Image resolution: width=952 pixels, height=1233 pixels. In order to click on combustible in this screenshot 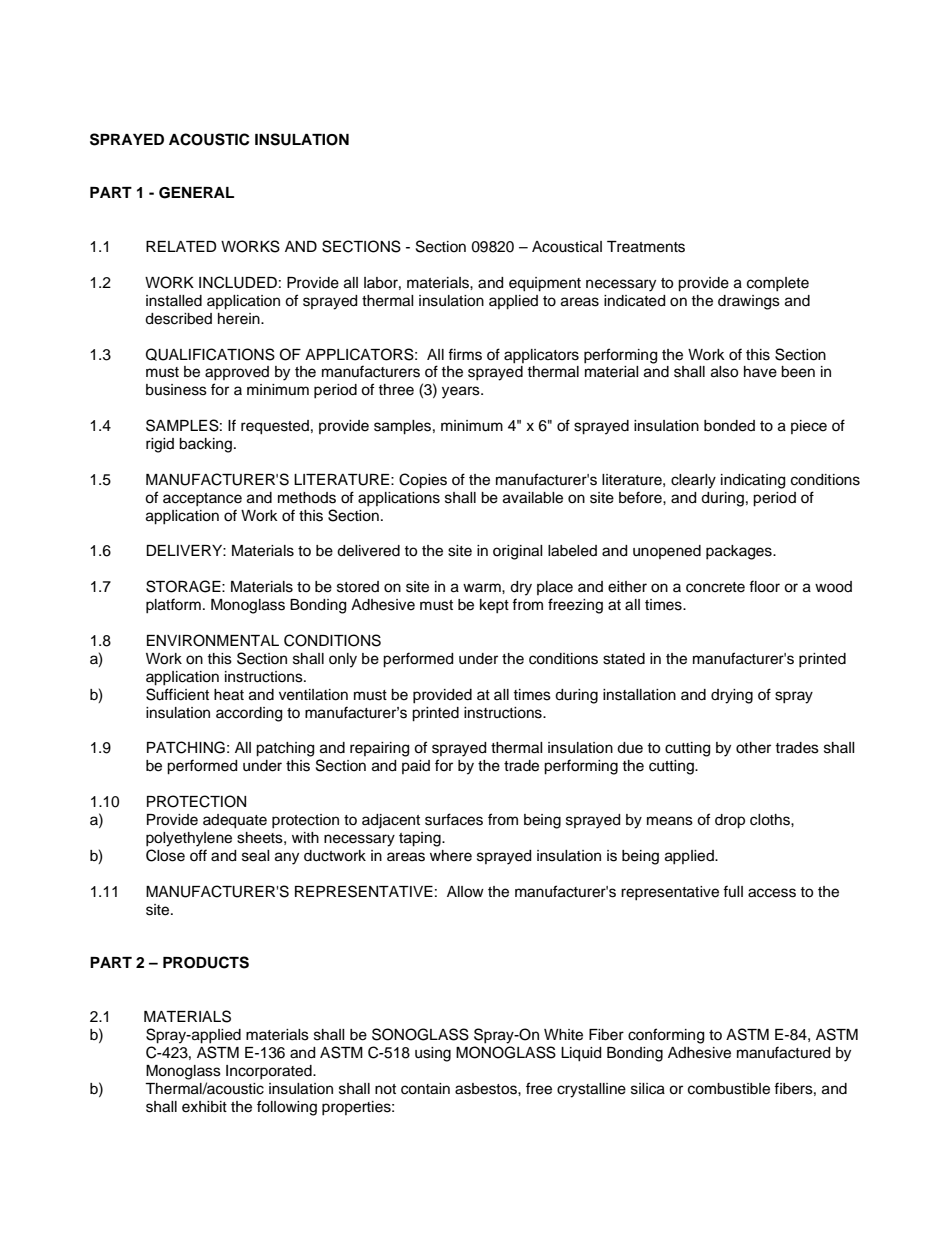, I will do `click(729, 1089)`.
